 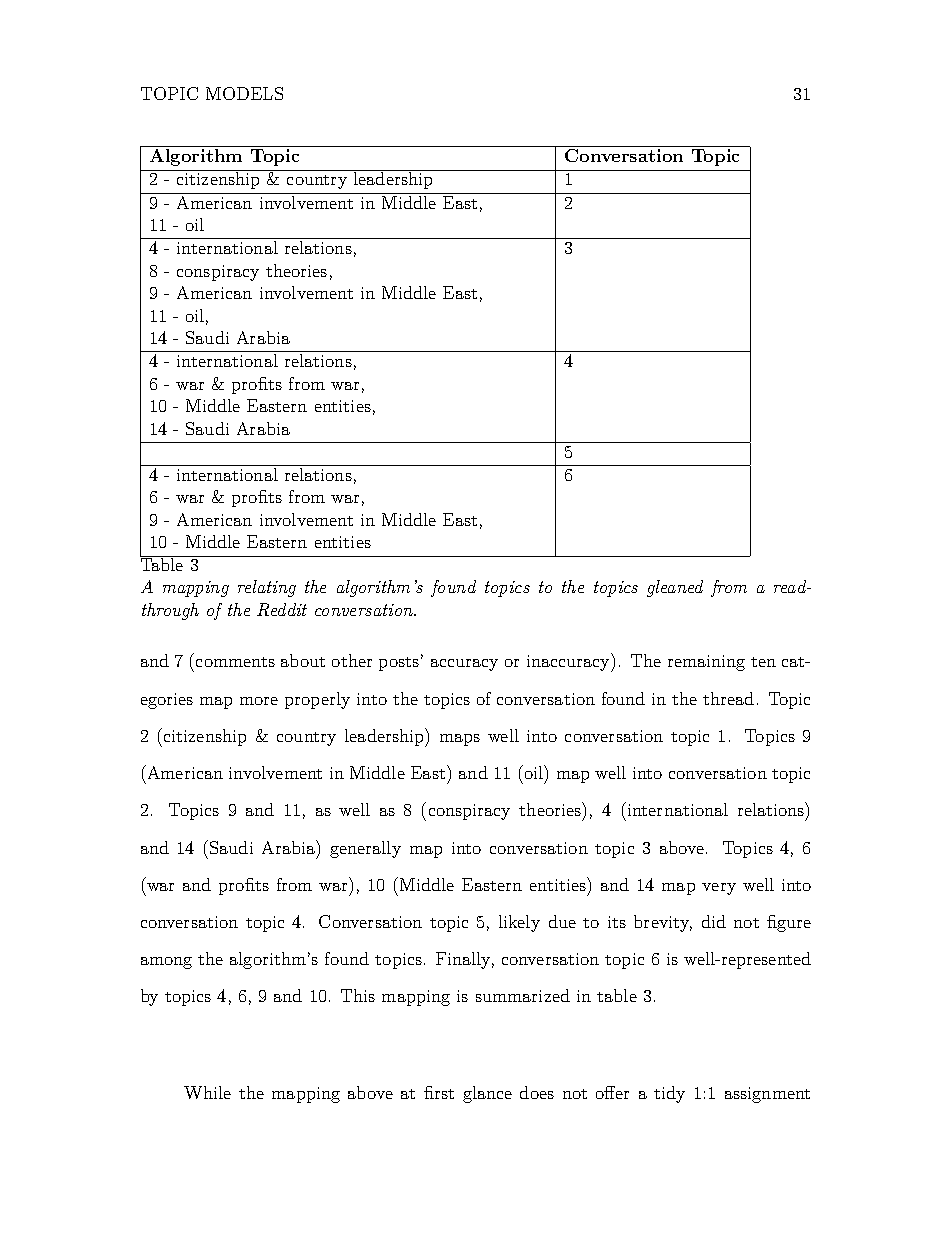 I want to click on While, so click(x=207, y=1092).
